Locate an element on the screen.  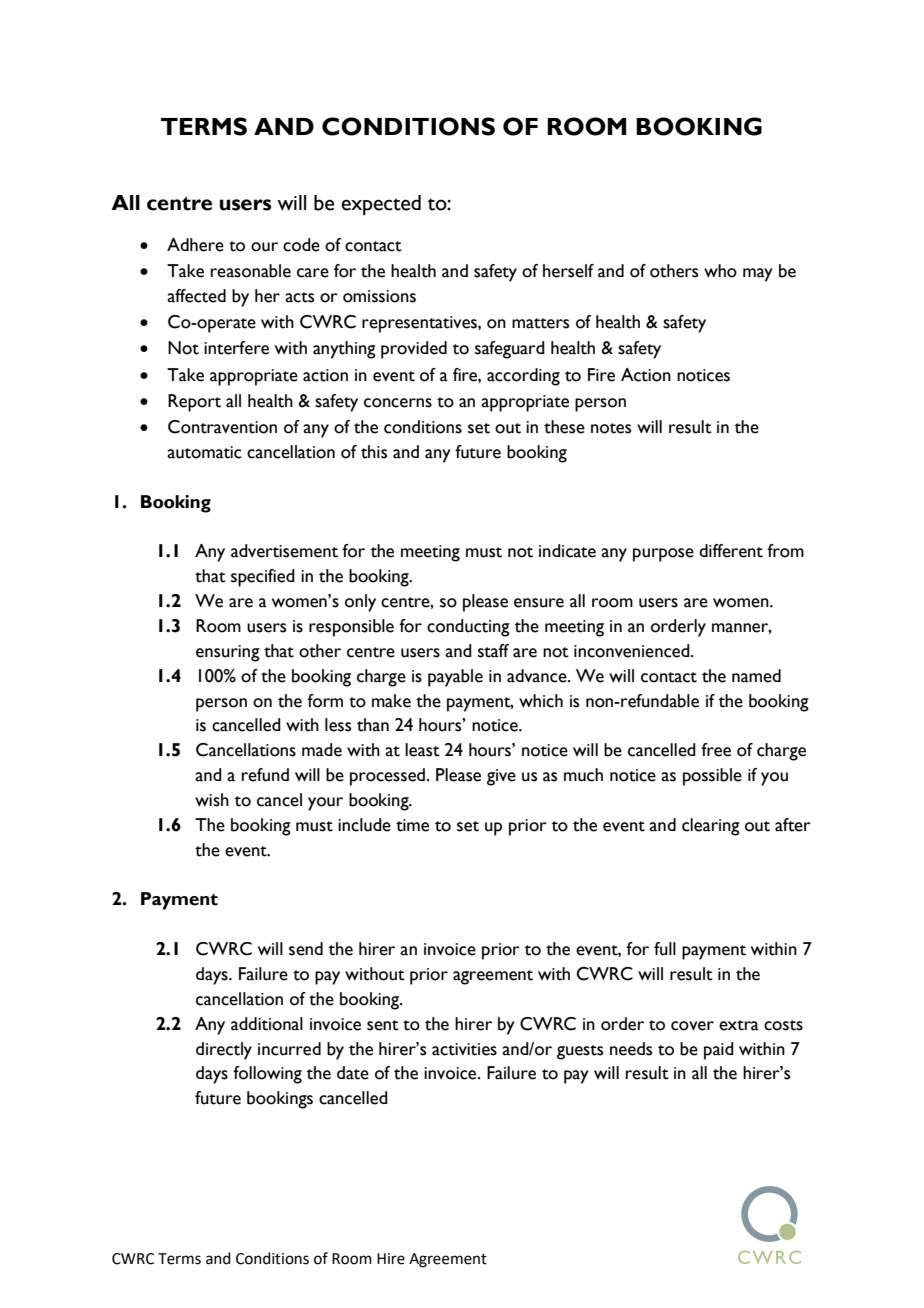
herself is located at coordinates (568, 271).
